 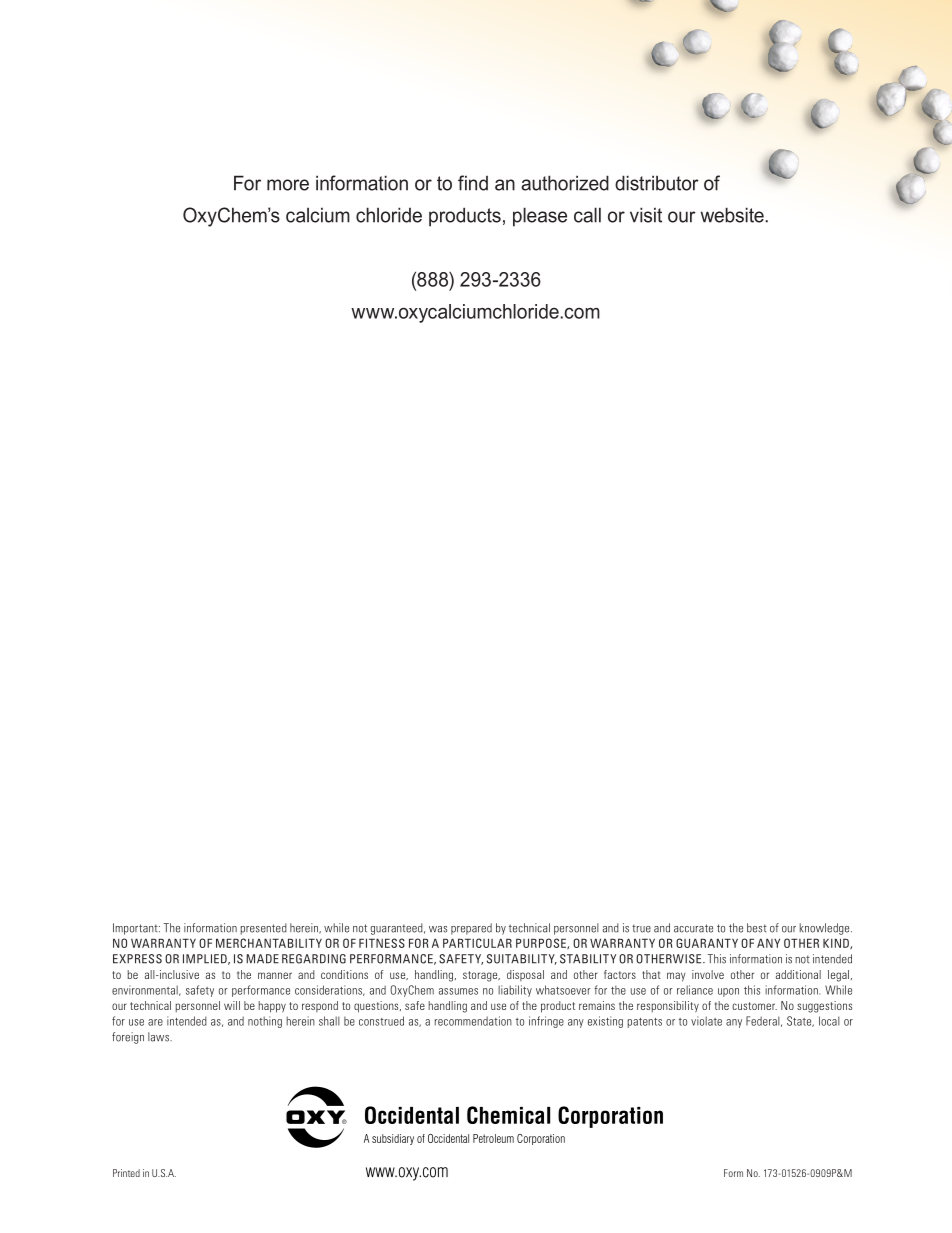 I want to click on best, so click(x=757, y=928).
